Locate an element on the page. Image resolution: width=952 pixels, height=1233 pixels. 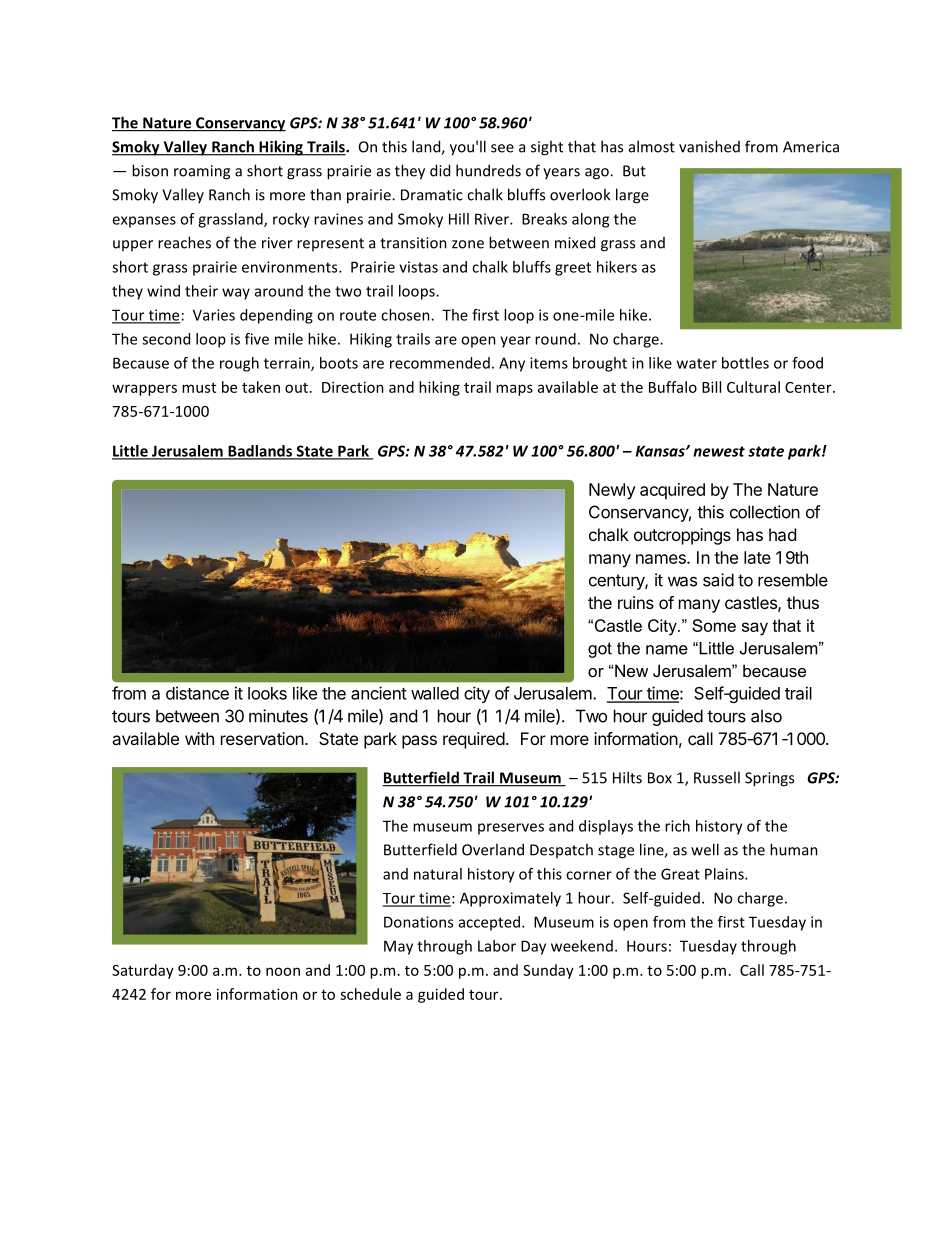
Plains is located at coordinates (725, 874).
